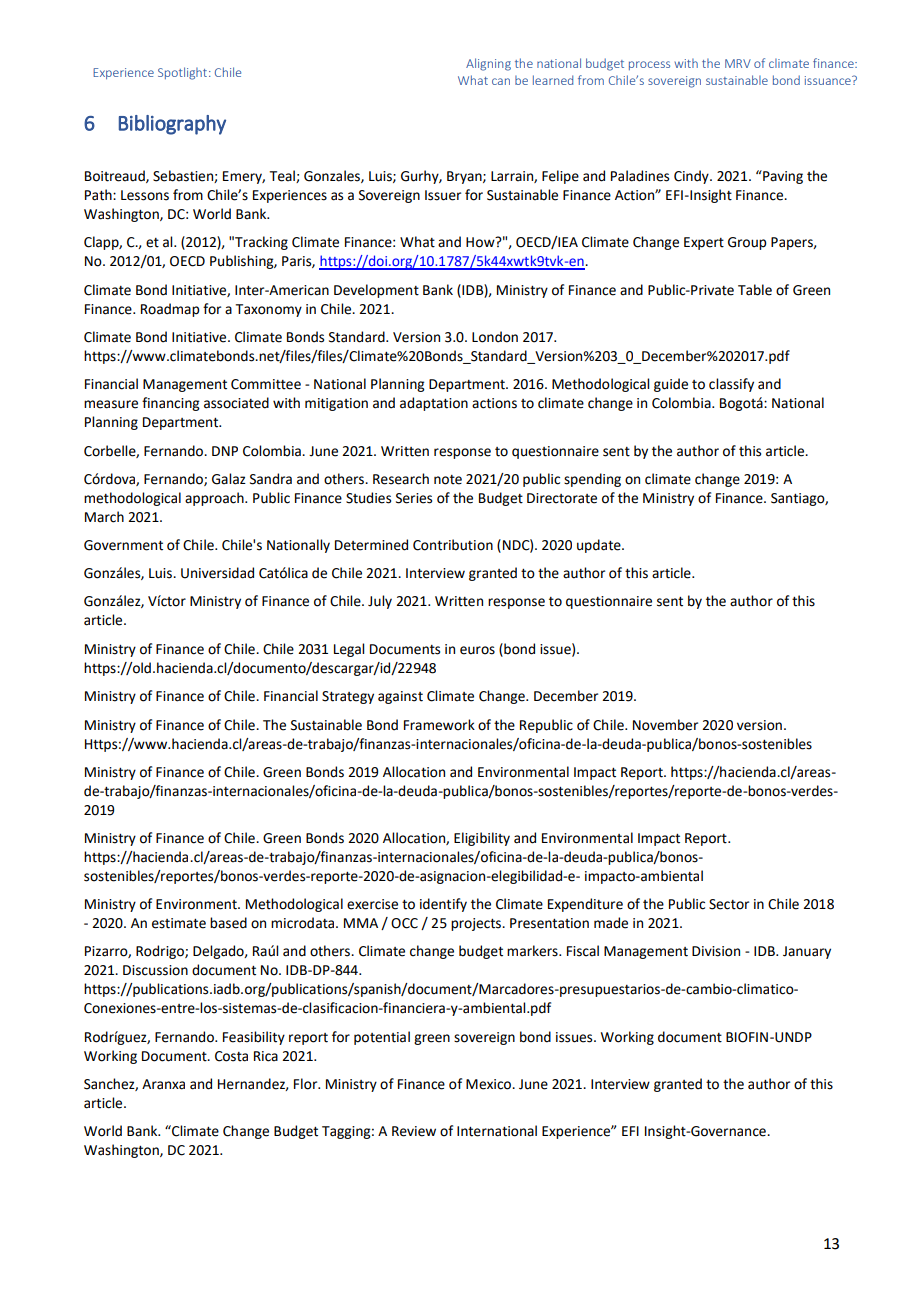 This screenshot has height=1308, width=924. I want to click on classify, so click(731, 385).
